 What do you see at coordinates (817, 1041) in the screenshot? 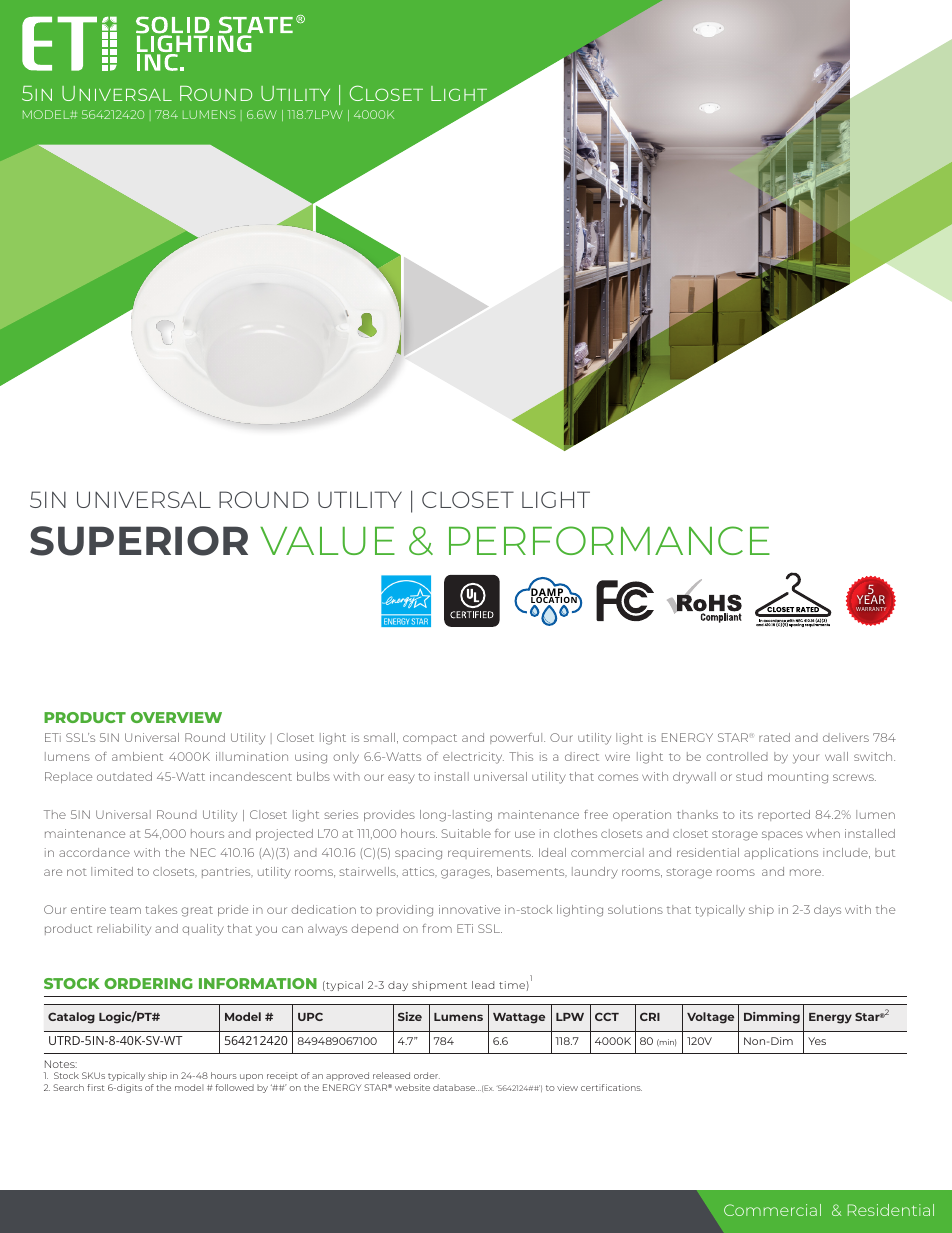
I see `Yes` at bounding box center [817, 1041].
